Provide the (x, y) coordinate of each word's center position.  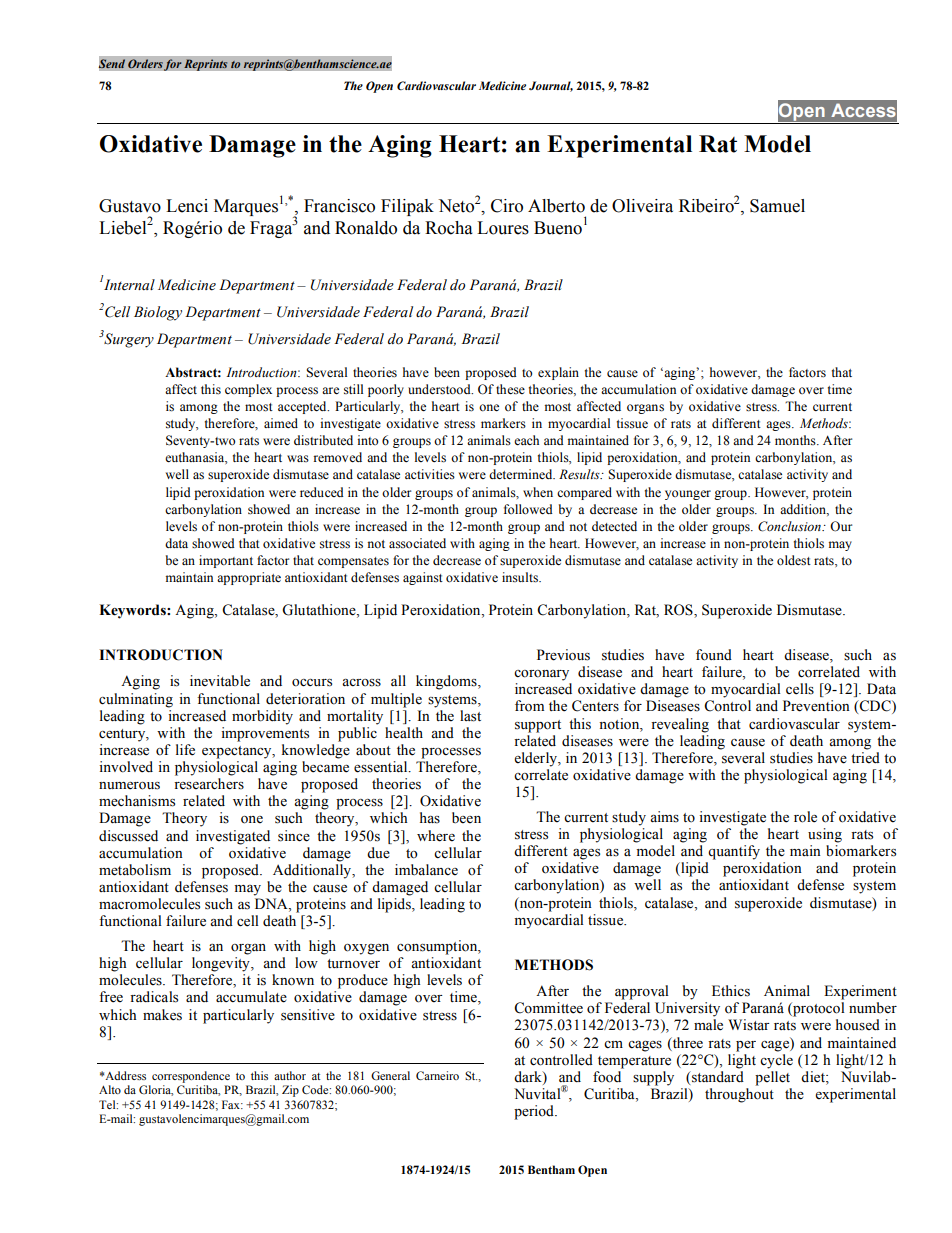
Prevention (816, 706)
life (185, 750)
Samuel (777, 206)
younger (688, 495)
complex (248, 390)
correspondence (191, 1077)
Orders (145, 64)
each (526, 440)
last (470, 716)
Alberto (556, 206)
